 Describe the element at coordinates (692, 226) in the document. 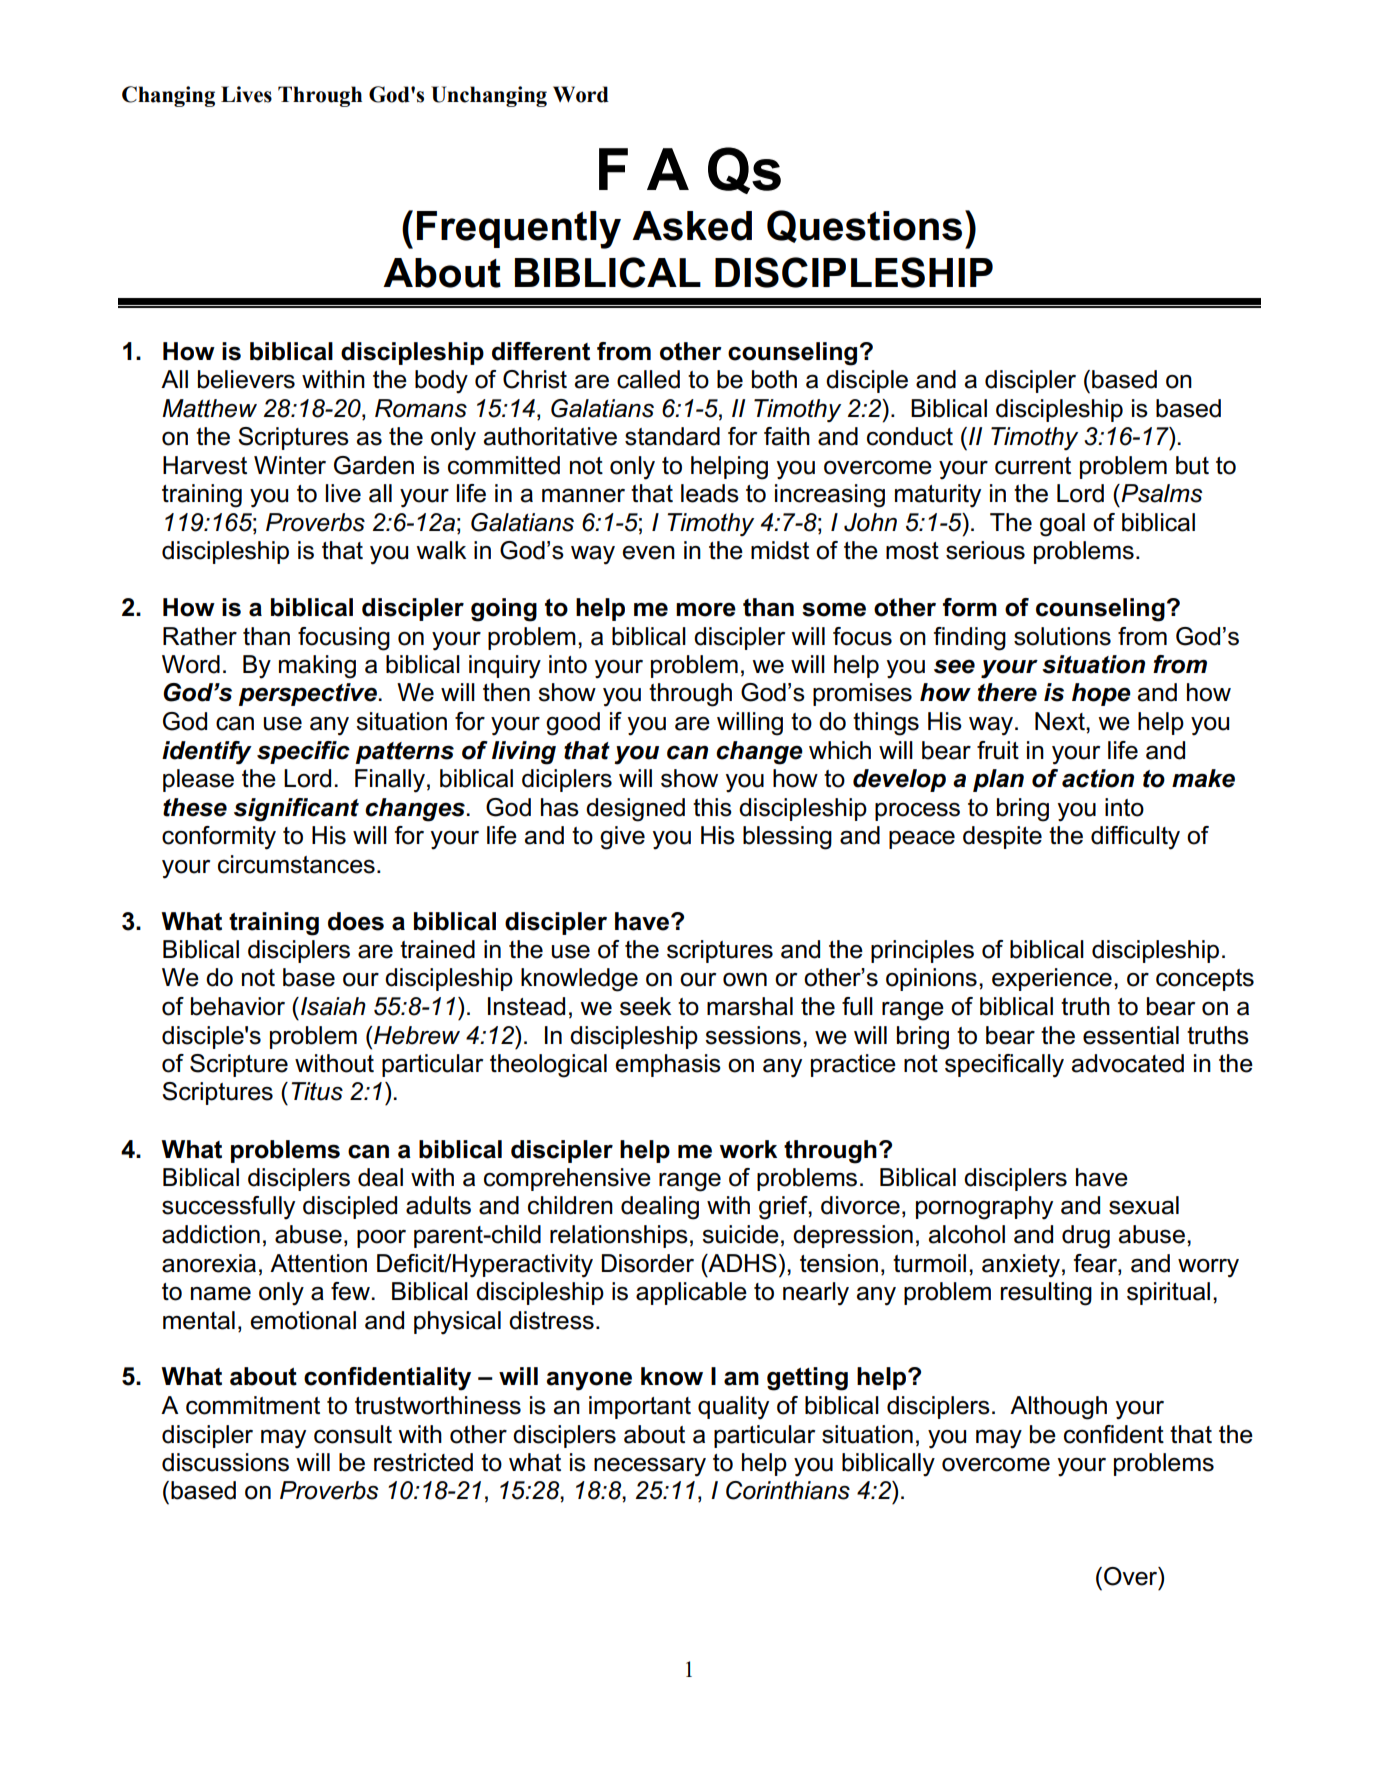

I see `Asked` at that location.
